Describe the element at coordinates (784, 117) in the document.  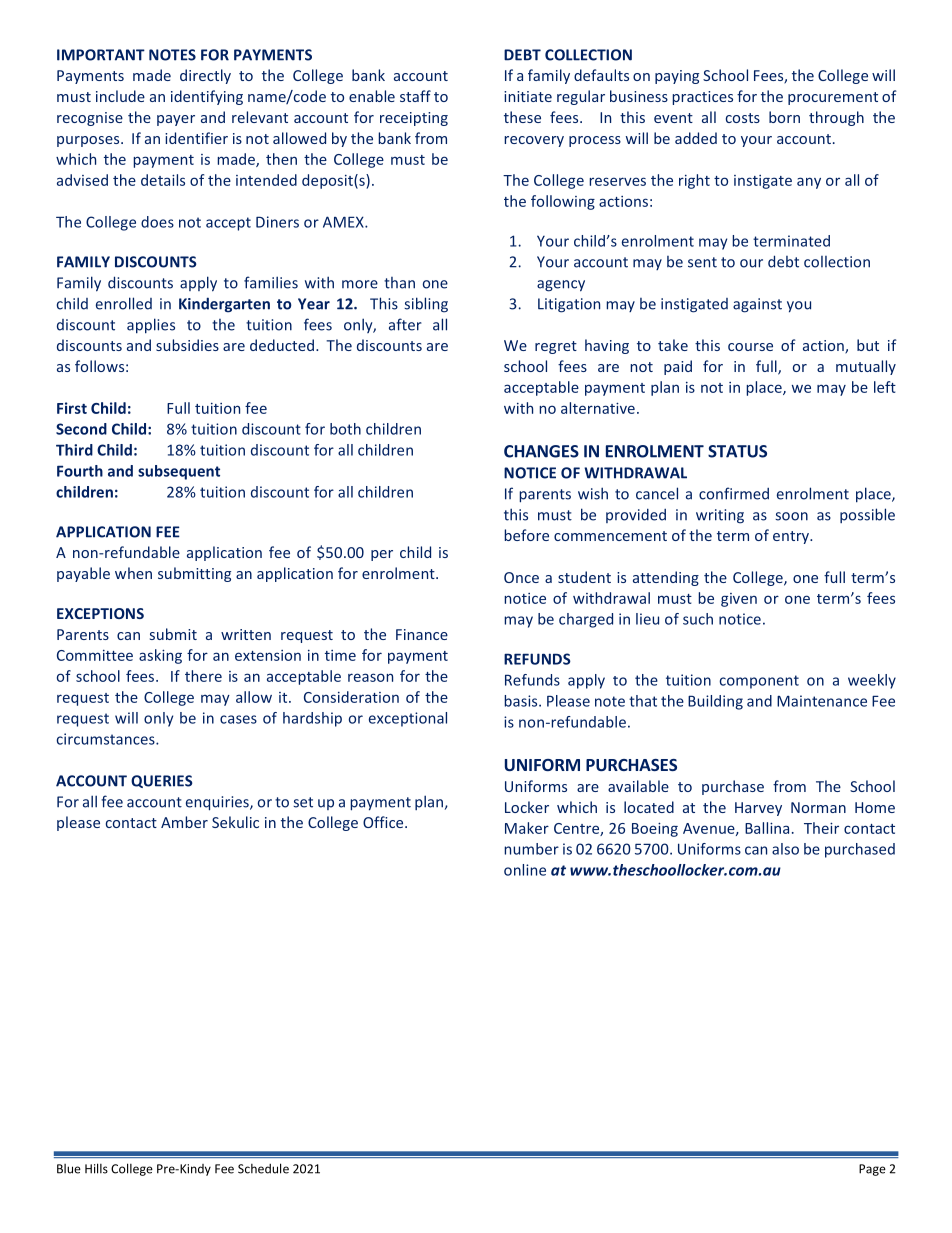
I see `born` at that location.
